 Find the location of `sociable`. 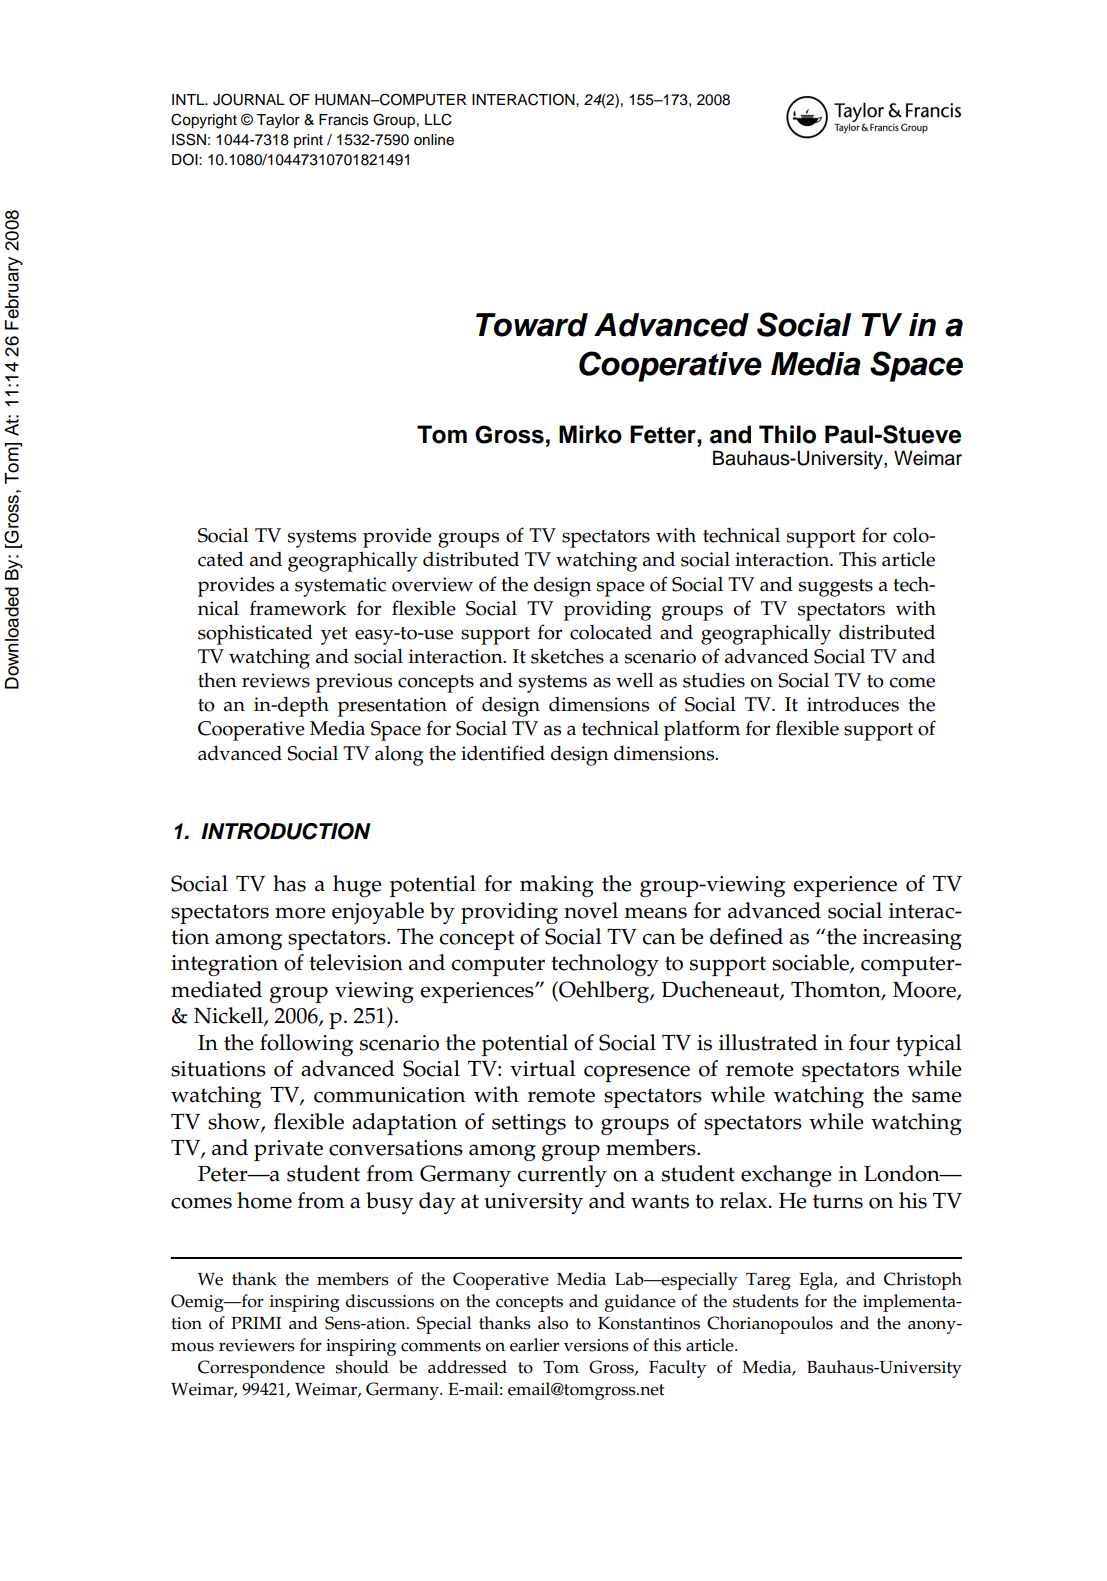

sociable is located at coordinates (811, 963).
